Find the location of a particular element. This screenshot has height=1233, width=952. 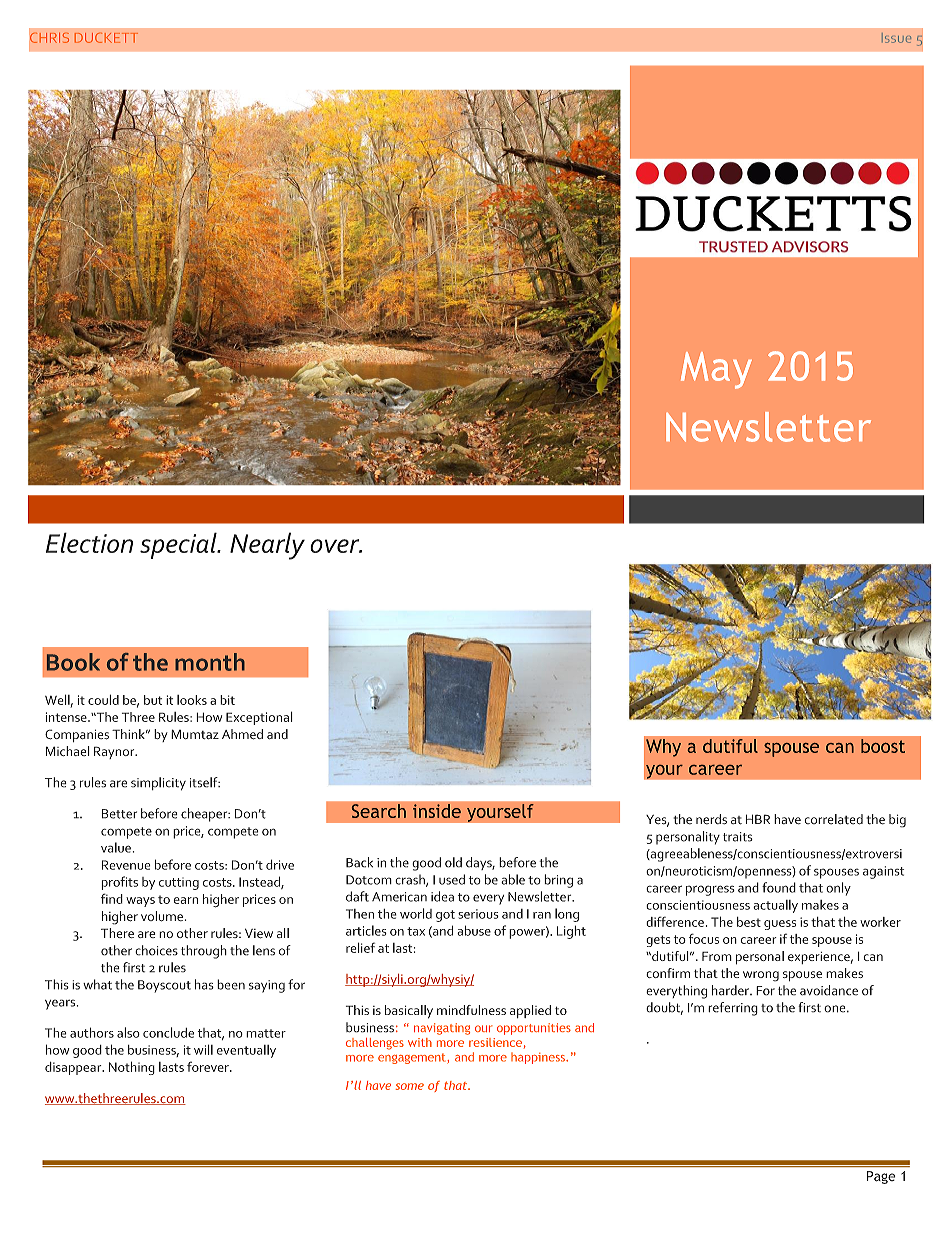

Issue is located at coordinates (896, 38).
